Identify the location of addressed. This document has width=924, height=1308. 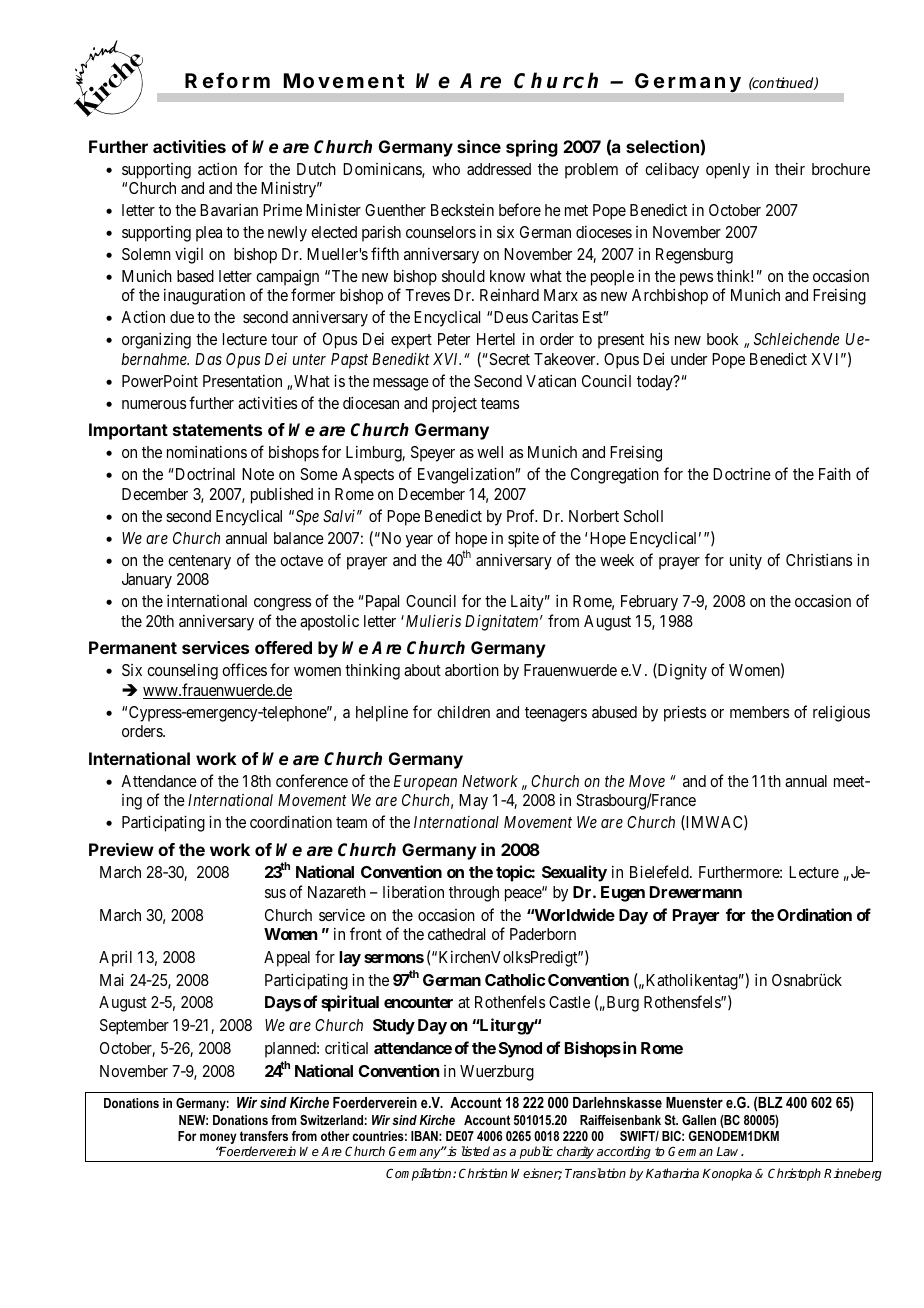
(499, 169).
